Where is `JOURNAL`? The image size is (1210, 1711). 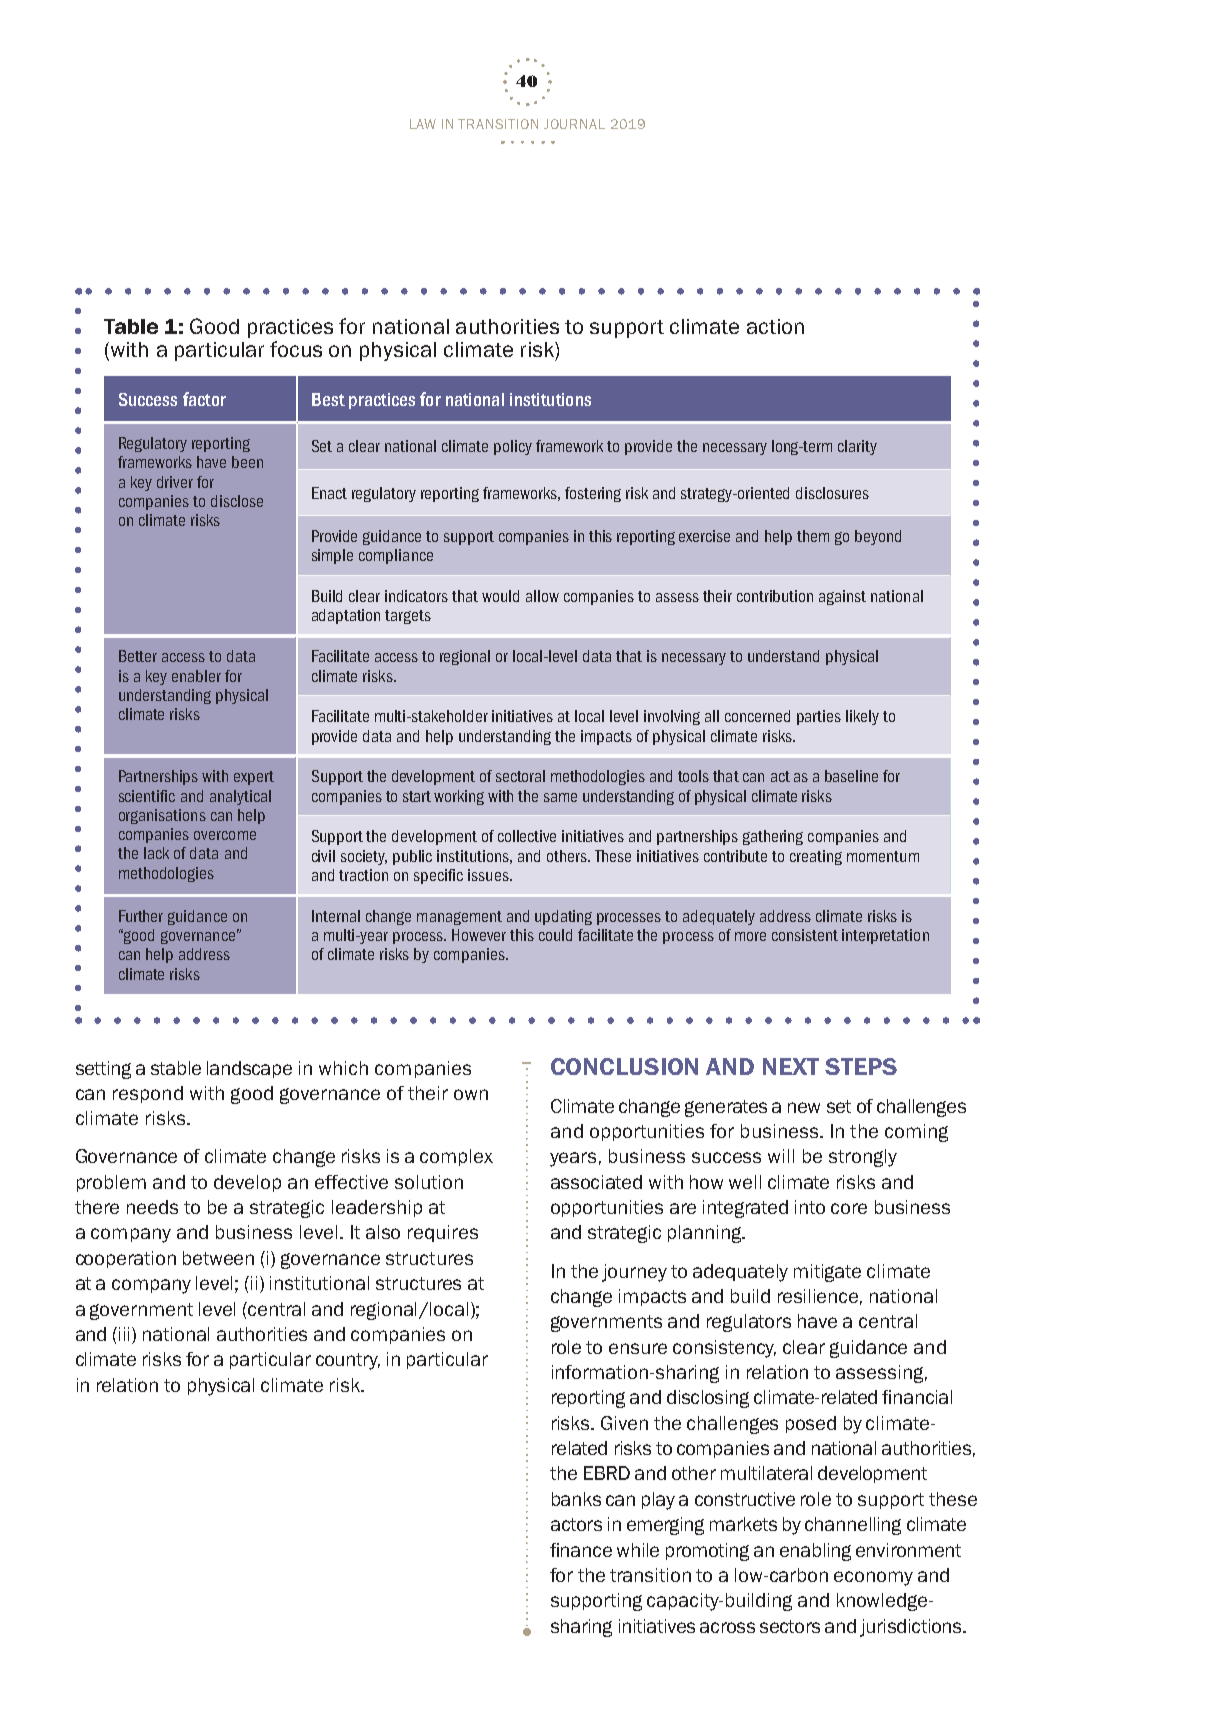 JOURNAL is located at coordinates (574, 124).
